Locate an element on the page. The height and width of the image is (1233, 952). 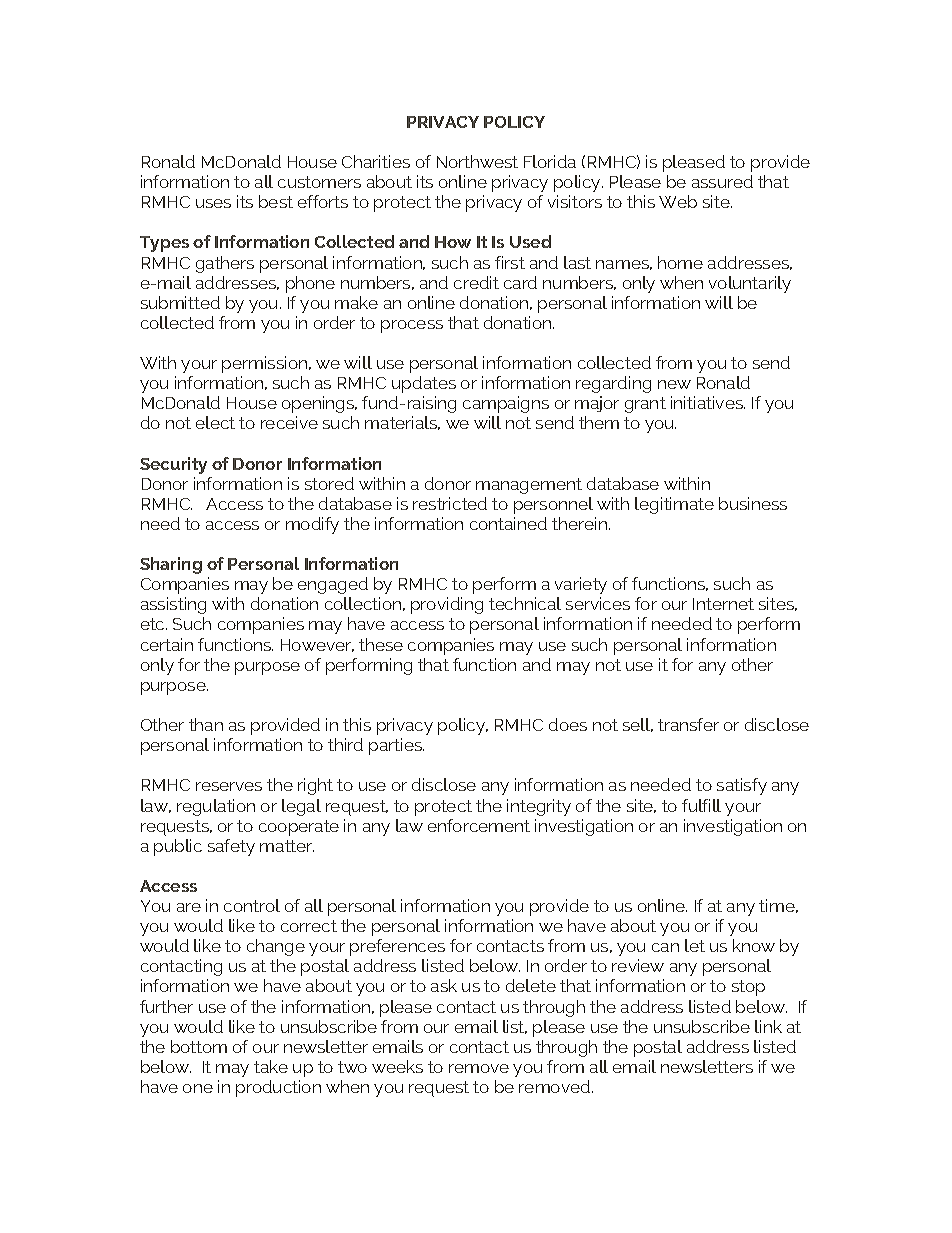
Northwest is located at coordinates (477, 161).
